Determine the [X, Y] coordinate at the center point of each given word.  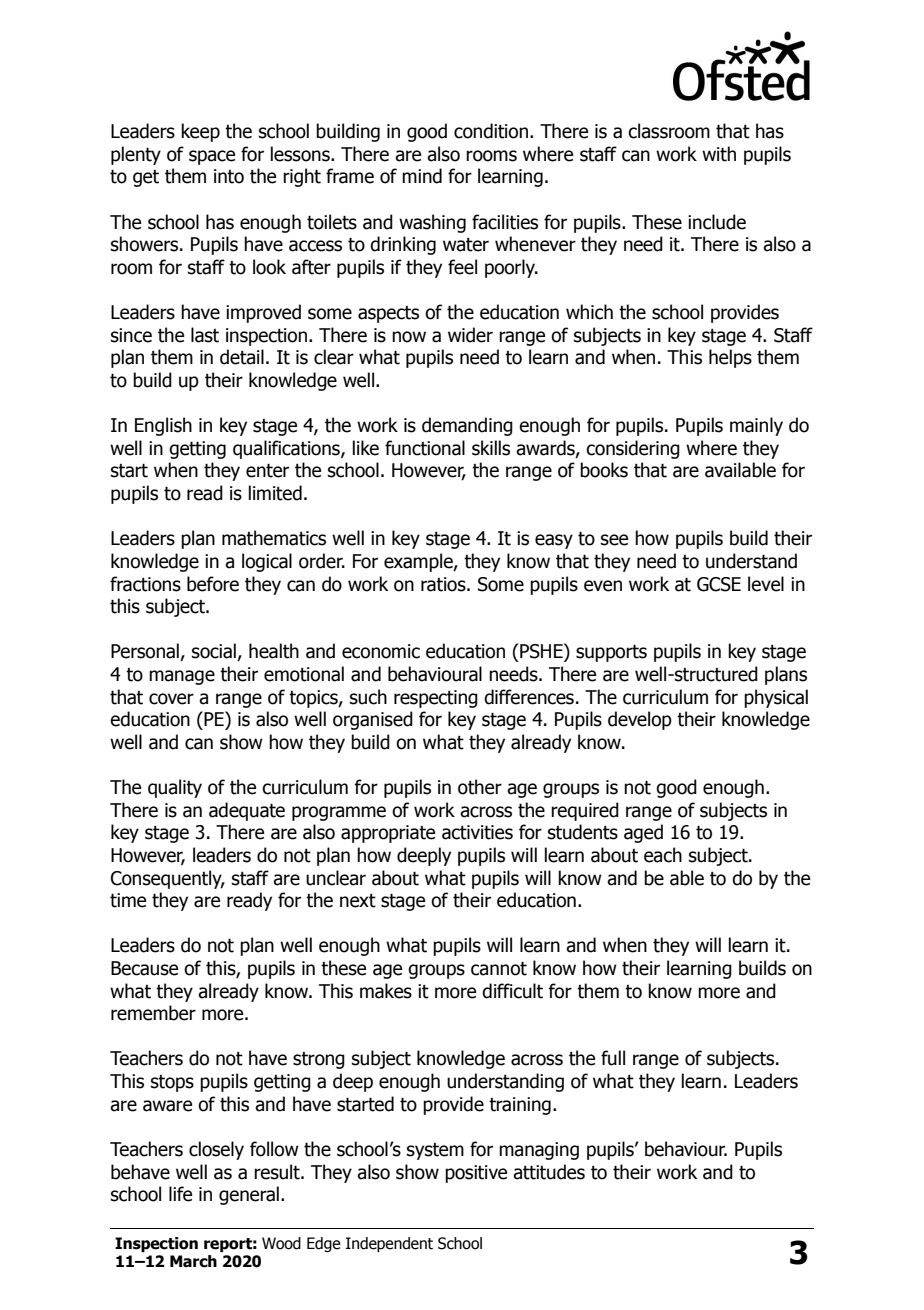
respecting [436, 699]
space [212, 157]
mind [422, 176]
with [719, 154]
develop [640, 720]
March [193, 1261]
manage [182, 677]
